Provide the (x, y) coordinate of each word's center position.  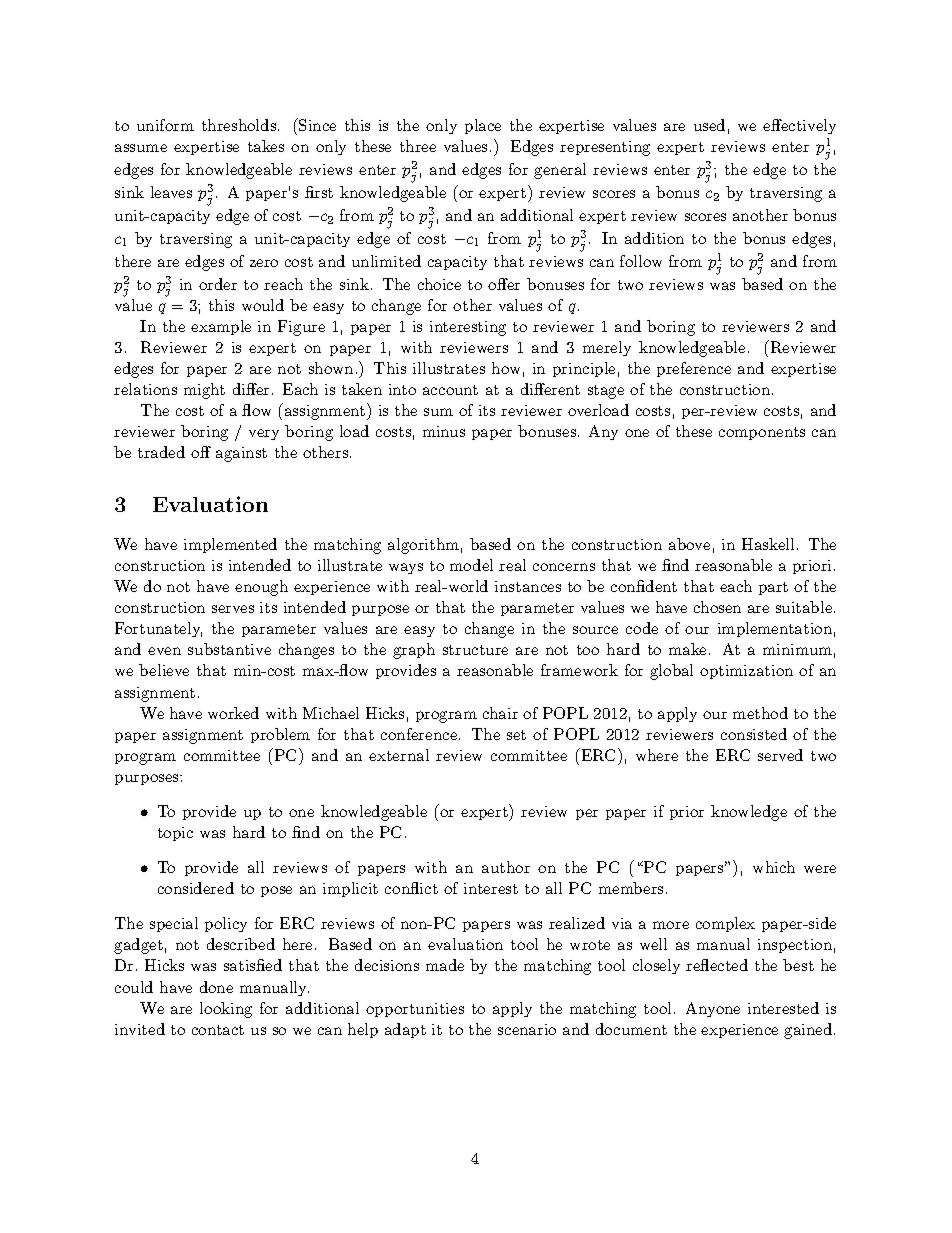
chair (500, 713)
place (483, 126)
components (762, 433)
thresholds (239, 125)
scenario (527, 1029)
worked (233, 713)
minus (444, 431)
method (760, 713)
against (241, 454)
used (709, 125)
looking (226, 1010)
